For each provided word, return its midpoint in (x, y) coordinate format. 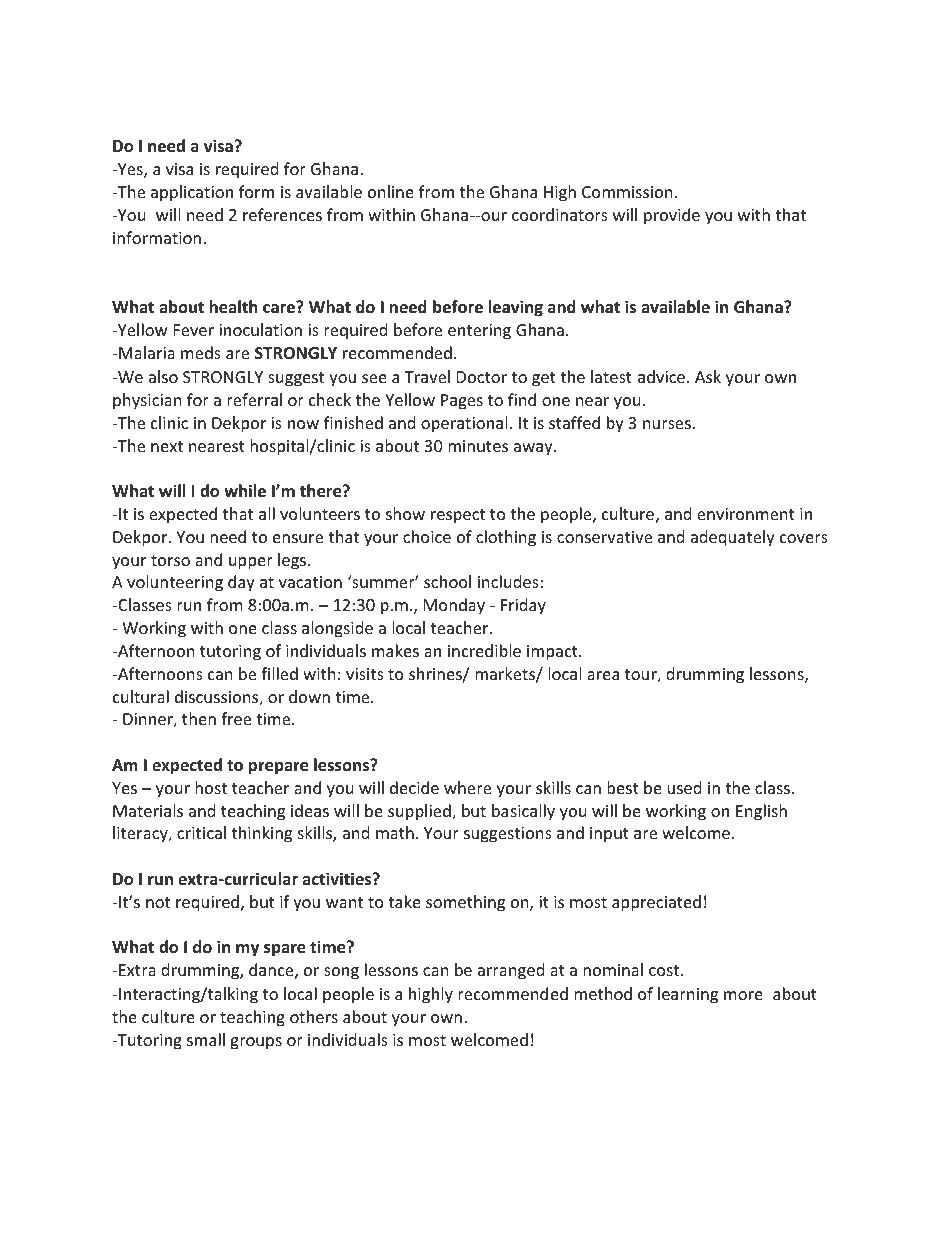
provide (672, 216)
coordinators (560, 214)
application (192, 193)
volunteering (175, 583)
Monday (454, 606)
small (206, 1039)
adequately (733, 538)
